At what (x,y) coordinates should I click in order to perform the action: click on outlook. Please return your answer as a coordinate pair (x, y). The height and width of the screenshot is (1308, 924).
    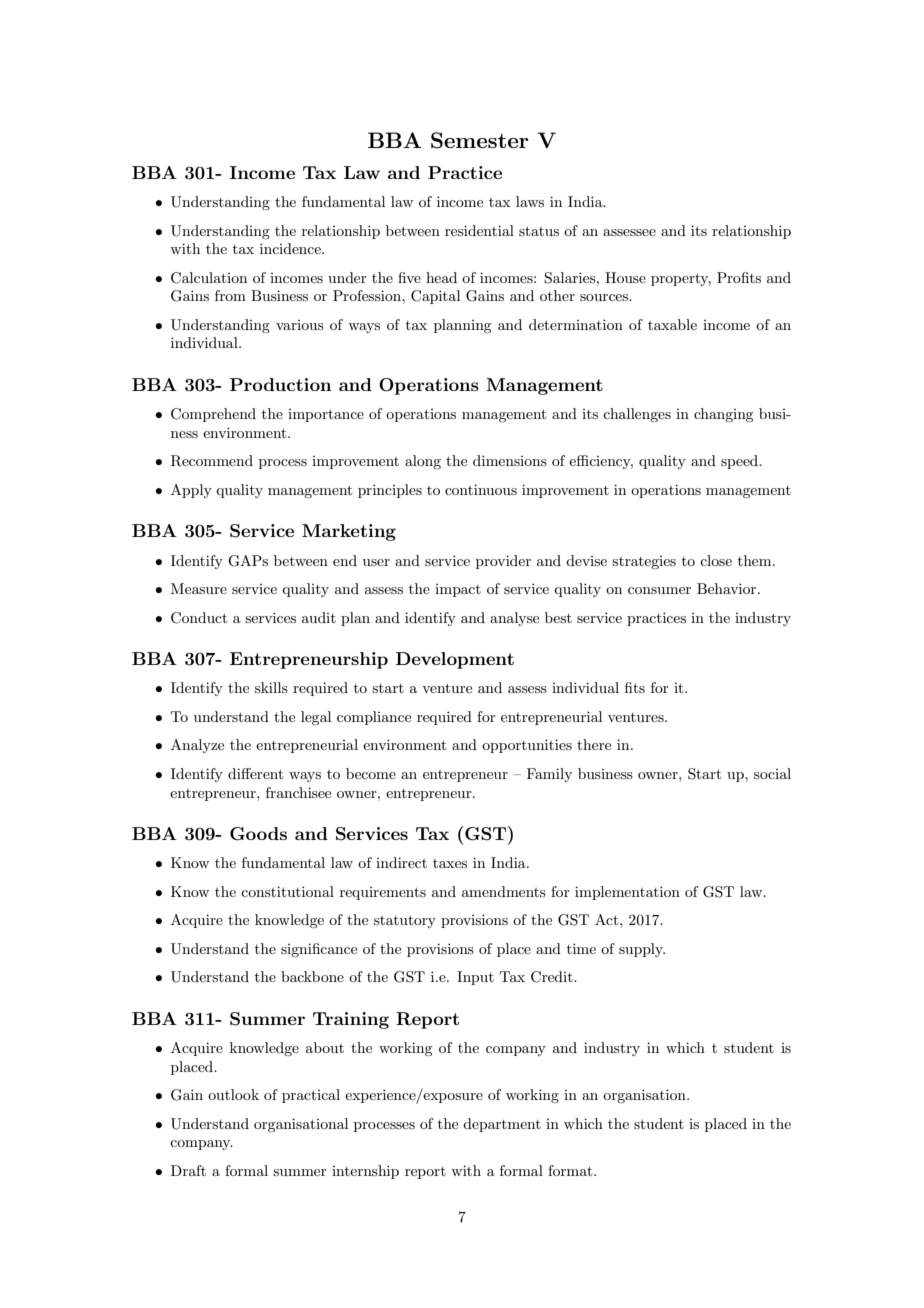
    Looking at the image, I should click on (233, 1094).
